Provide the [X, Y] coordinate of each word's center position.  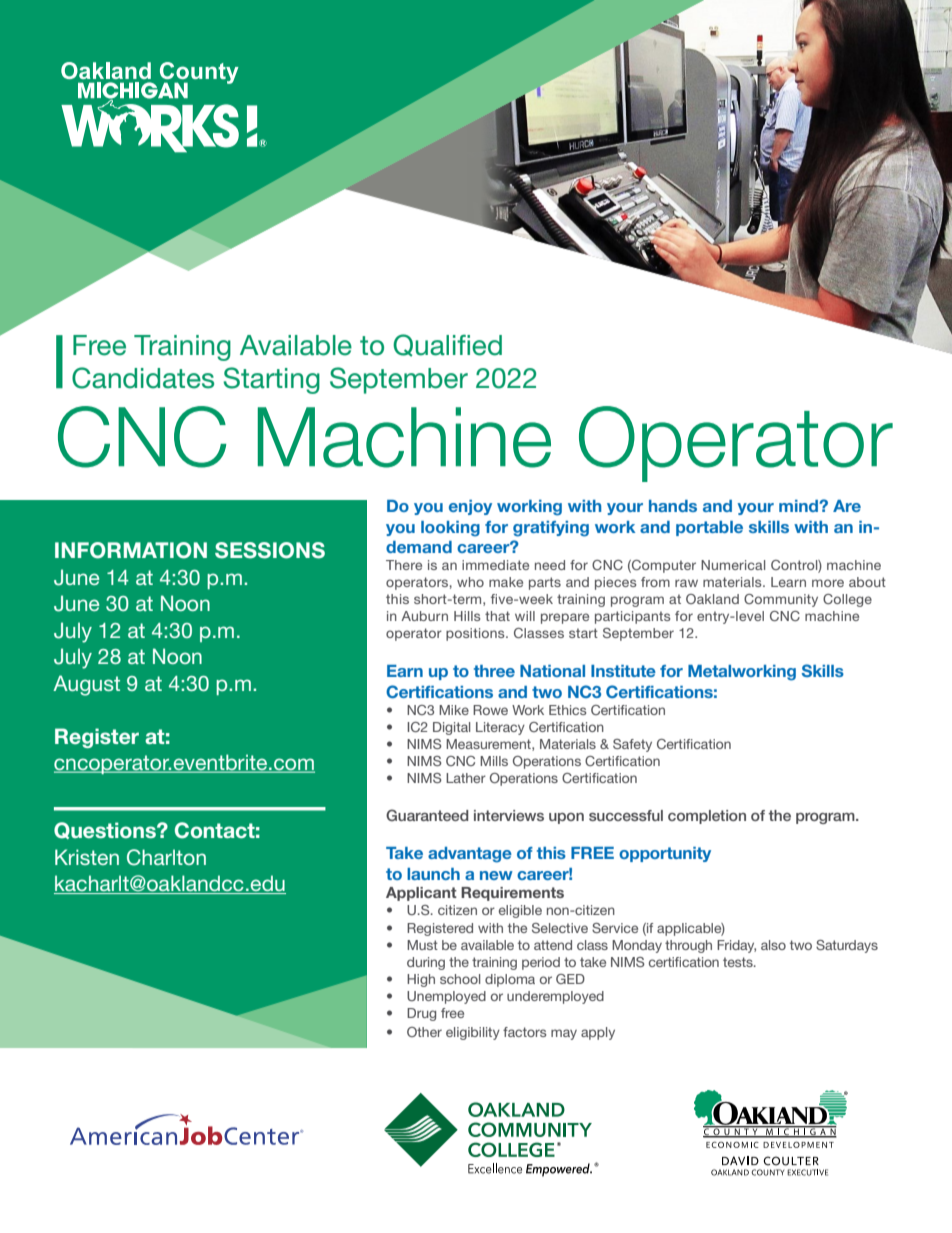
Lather [466, 778]
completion [707, 817]
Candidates [143, 378]
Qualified [447, 345]
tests [739, 962]
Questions [106, 830]
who [470, 582]
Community [781, 600]
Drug [421, 1014]
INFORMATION [131, 550]
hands [673, 506]
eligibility [473, 1033]
